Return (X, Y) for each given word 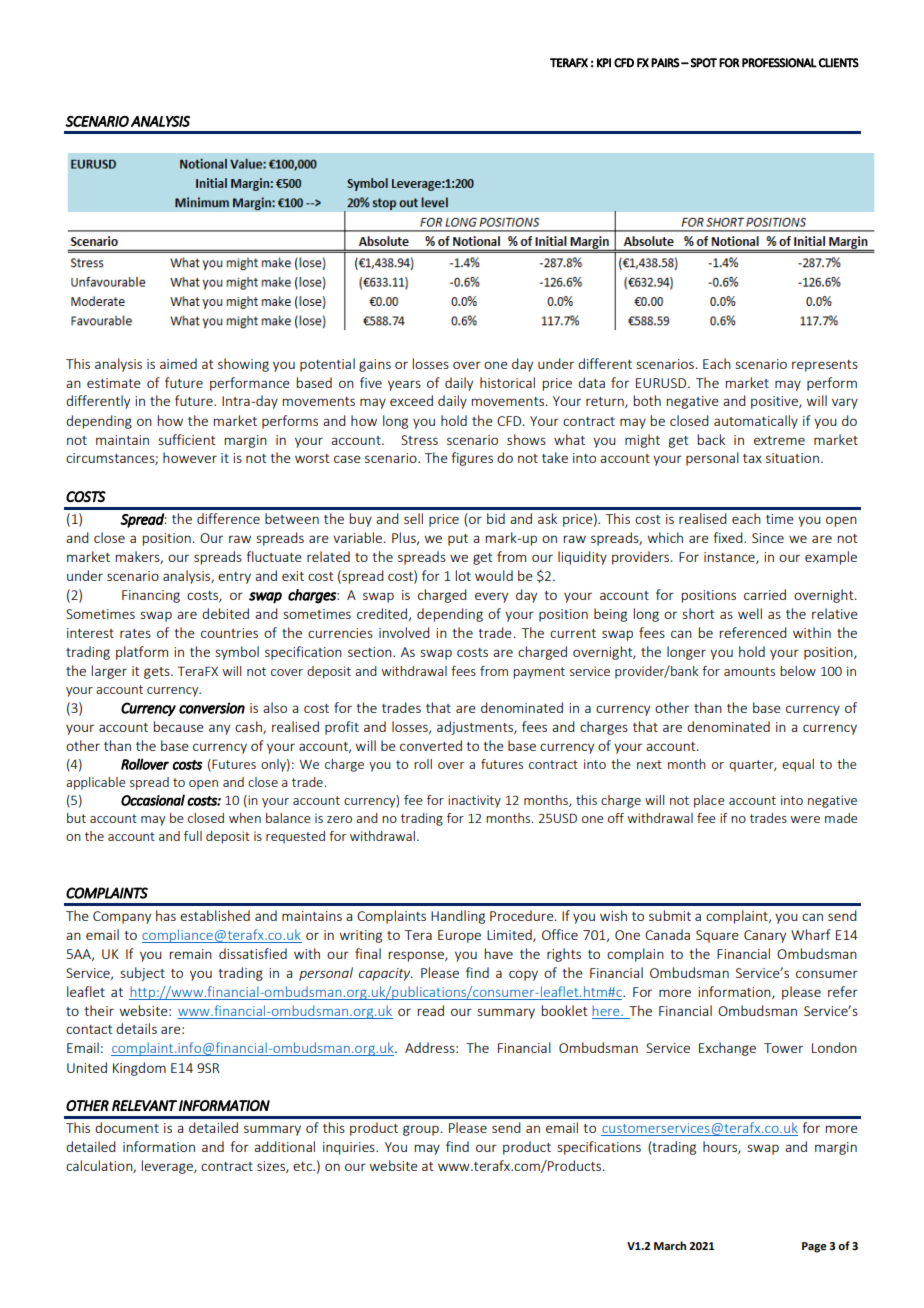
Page (814, 1247)
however (190, 457)
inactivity (474, 801)
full (193, 836)
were (805, 819)
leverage (168, 1167)
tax (752, 458)
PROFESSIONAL (779, 63)
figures (472, 459)
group (421, 1130)
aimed (178, 363)
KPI (604, 63)
